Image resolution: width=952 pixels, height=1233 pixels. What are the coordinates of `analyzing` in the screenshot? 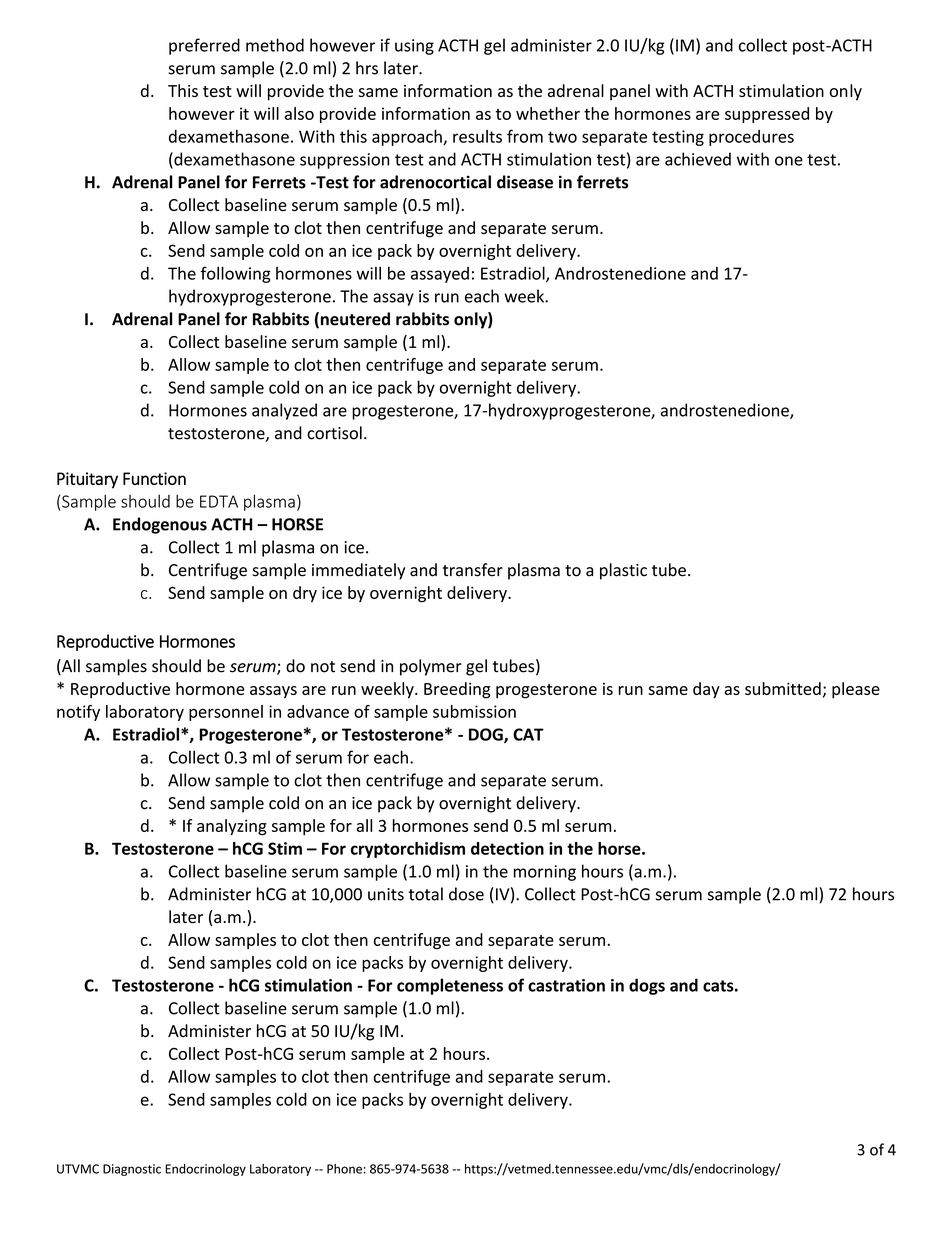 It's located at (232, 827).
